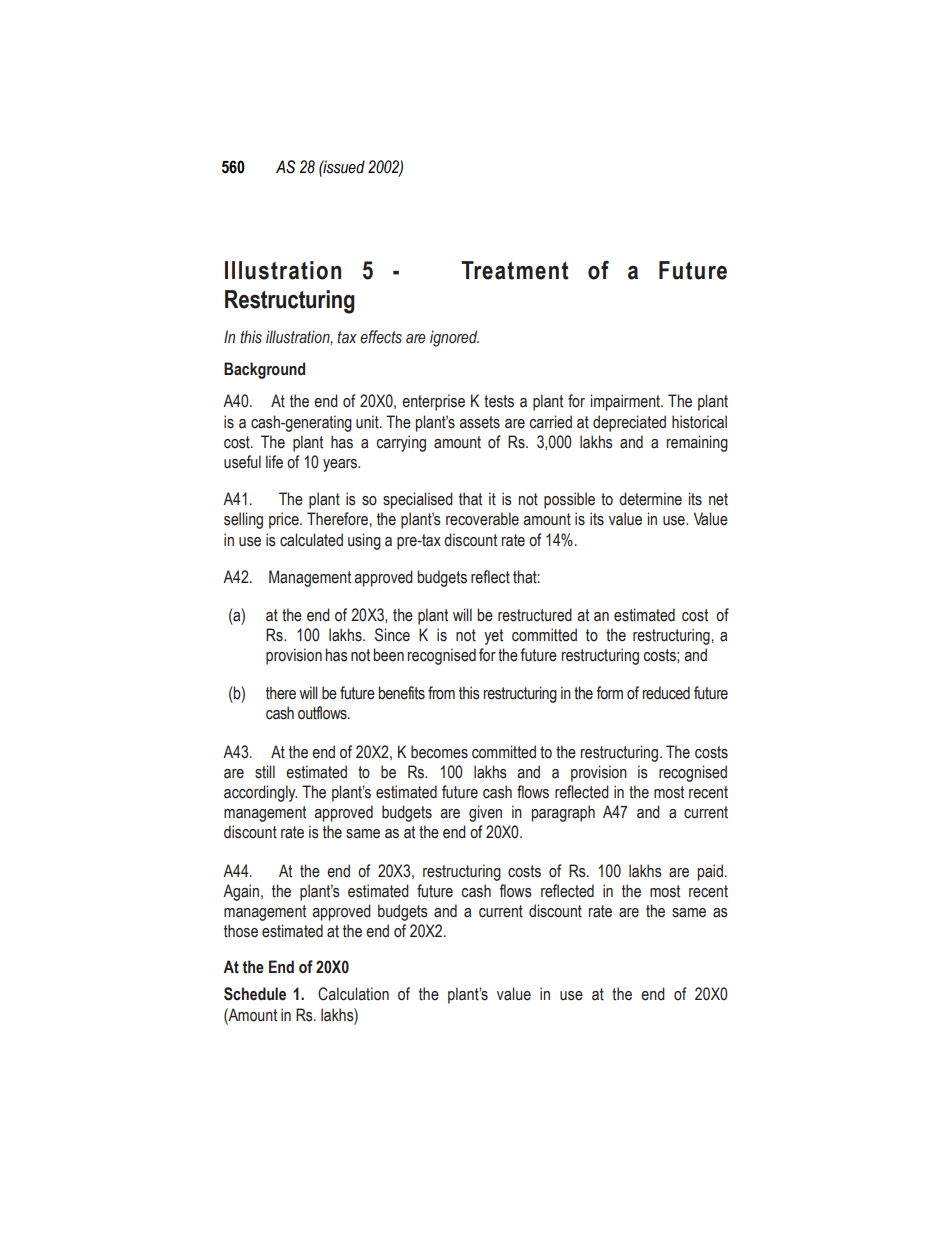  Describe the element at coordinates (392, 635) in the document. I see `Since` at that location.
